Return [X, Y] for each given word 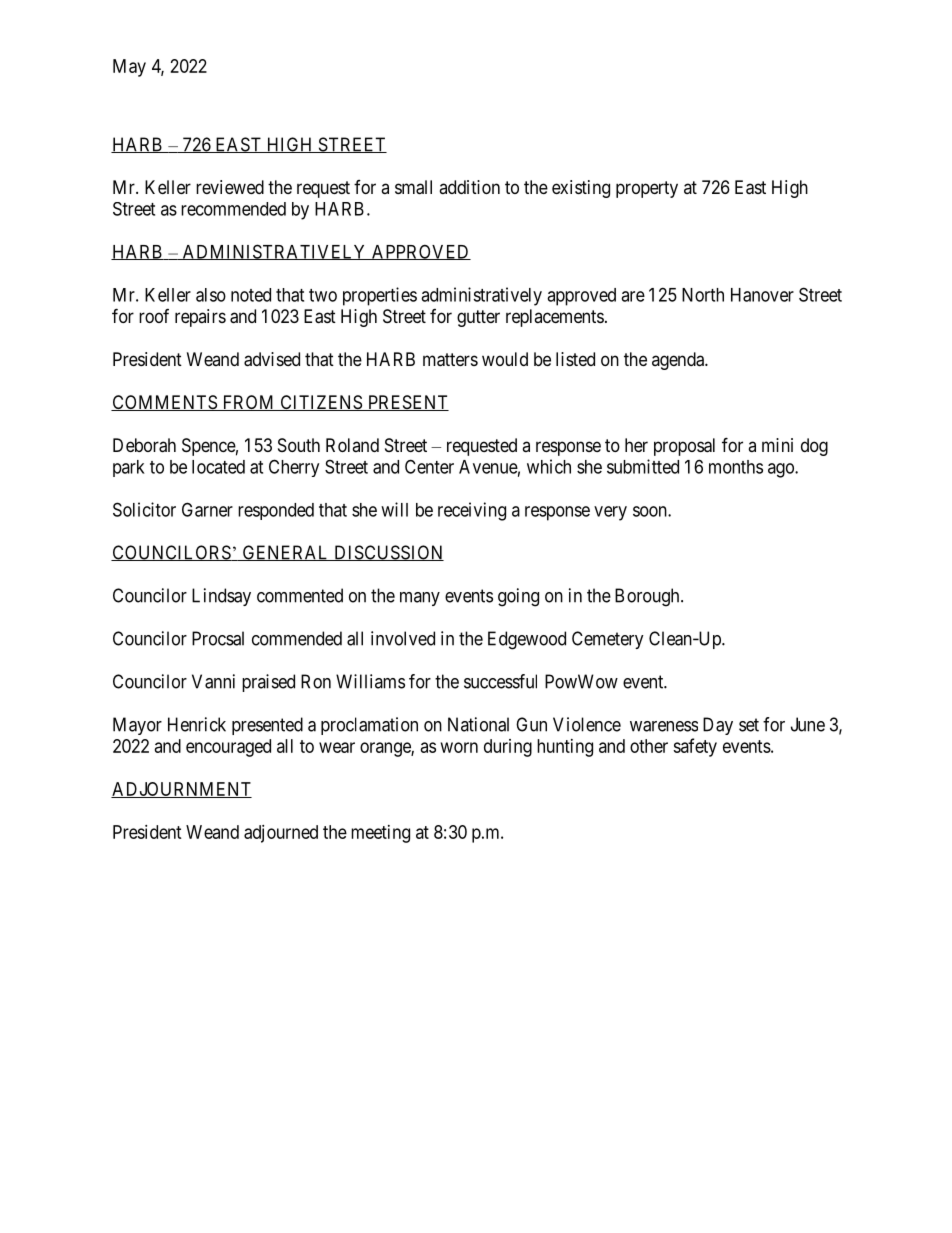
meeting [380, 834]
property [647, 189]
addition [469, 187]
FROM [248, 403]
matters [450, 360]
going [518, 597]
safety [695, 747]
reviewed [230, 187]
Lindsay [221, 597]
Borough [648, 597]
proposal [684, 447]
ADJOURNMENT [181, 790]
